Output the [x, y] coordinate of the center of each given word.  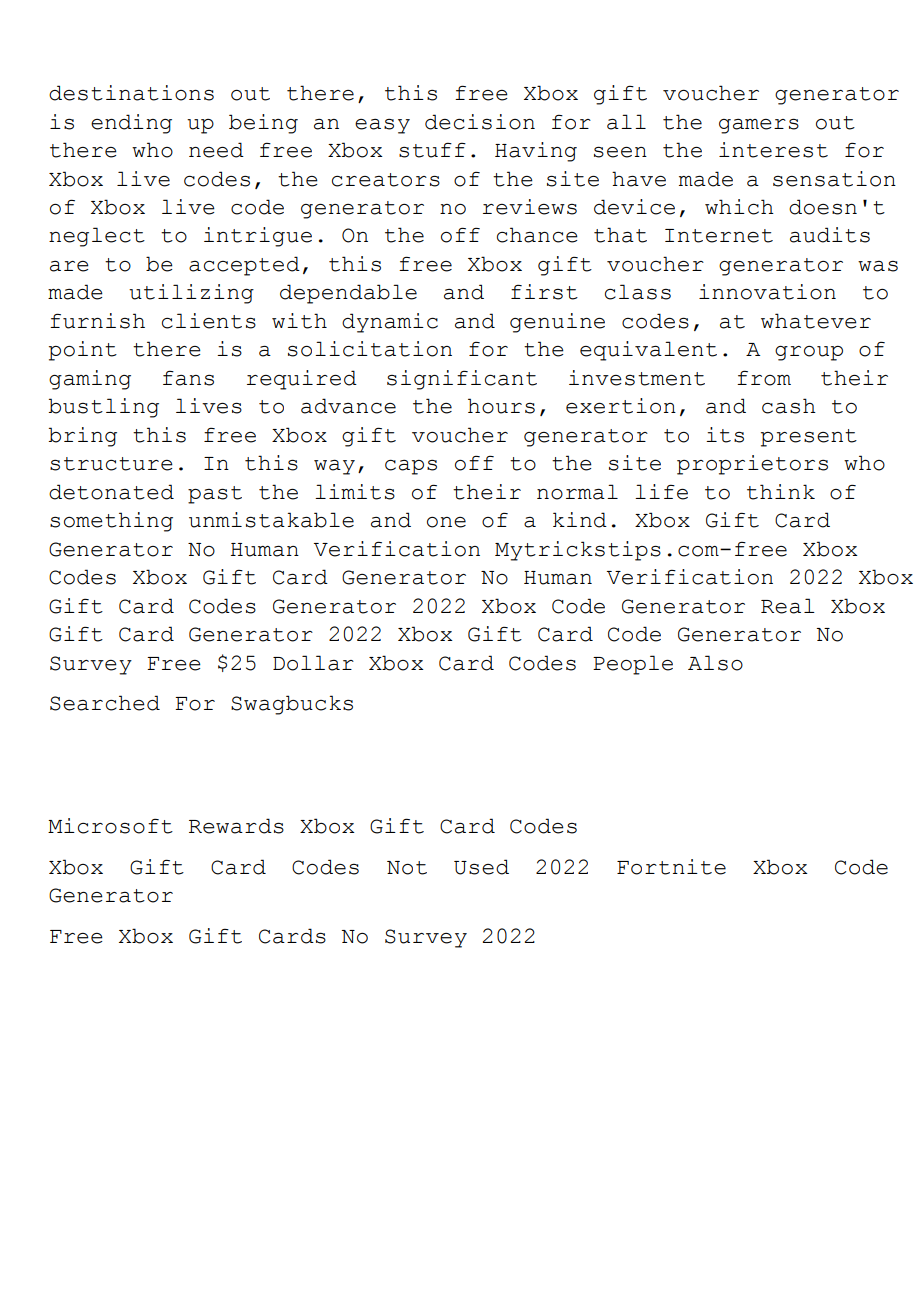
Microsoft [110, 826]
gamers [759, 126]
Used [481, 867]
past [215, 495]
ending [131, 124]
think [781, 492]
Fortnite [671, 867]
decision [480, 122]
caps [411, 467]
